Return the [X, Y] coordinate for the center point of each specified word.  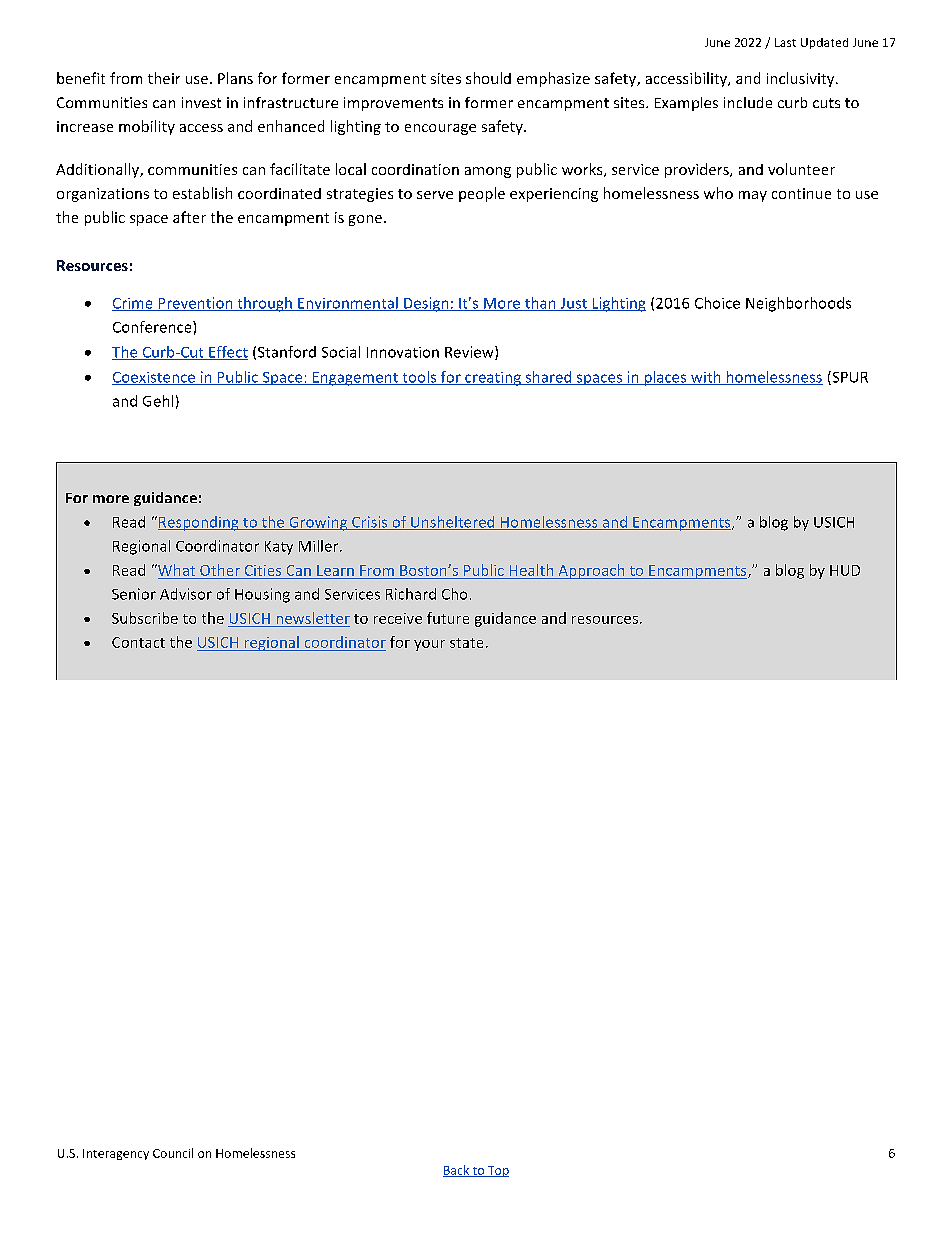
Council [173, 1153]
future [448, 618]
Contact [138, 642]
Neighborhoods [798, 304]
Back [457, 1171]
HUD [845, 570]
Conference [153, 327]
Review [470, 353]
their [164, 78]
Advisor [186, 594]
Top [497, 1171]
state [466, 643]
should [488, 78]
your [429, 645]
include [748, 102]
